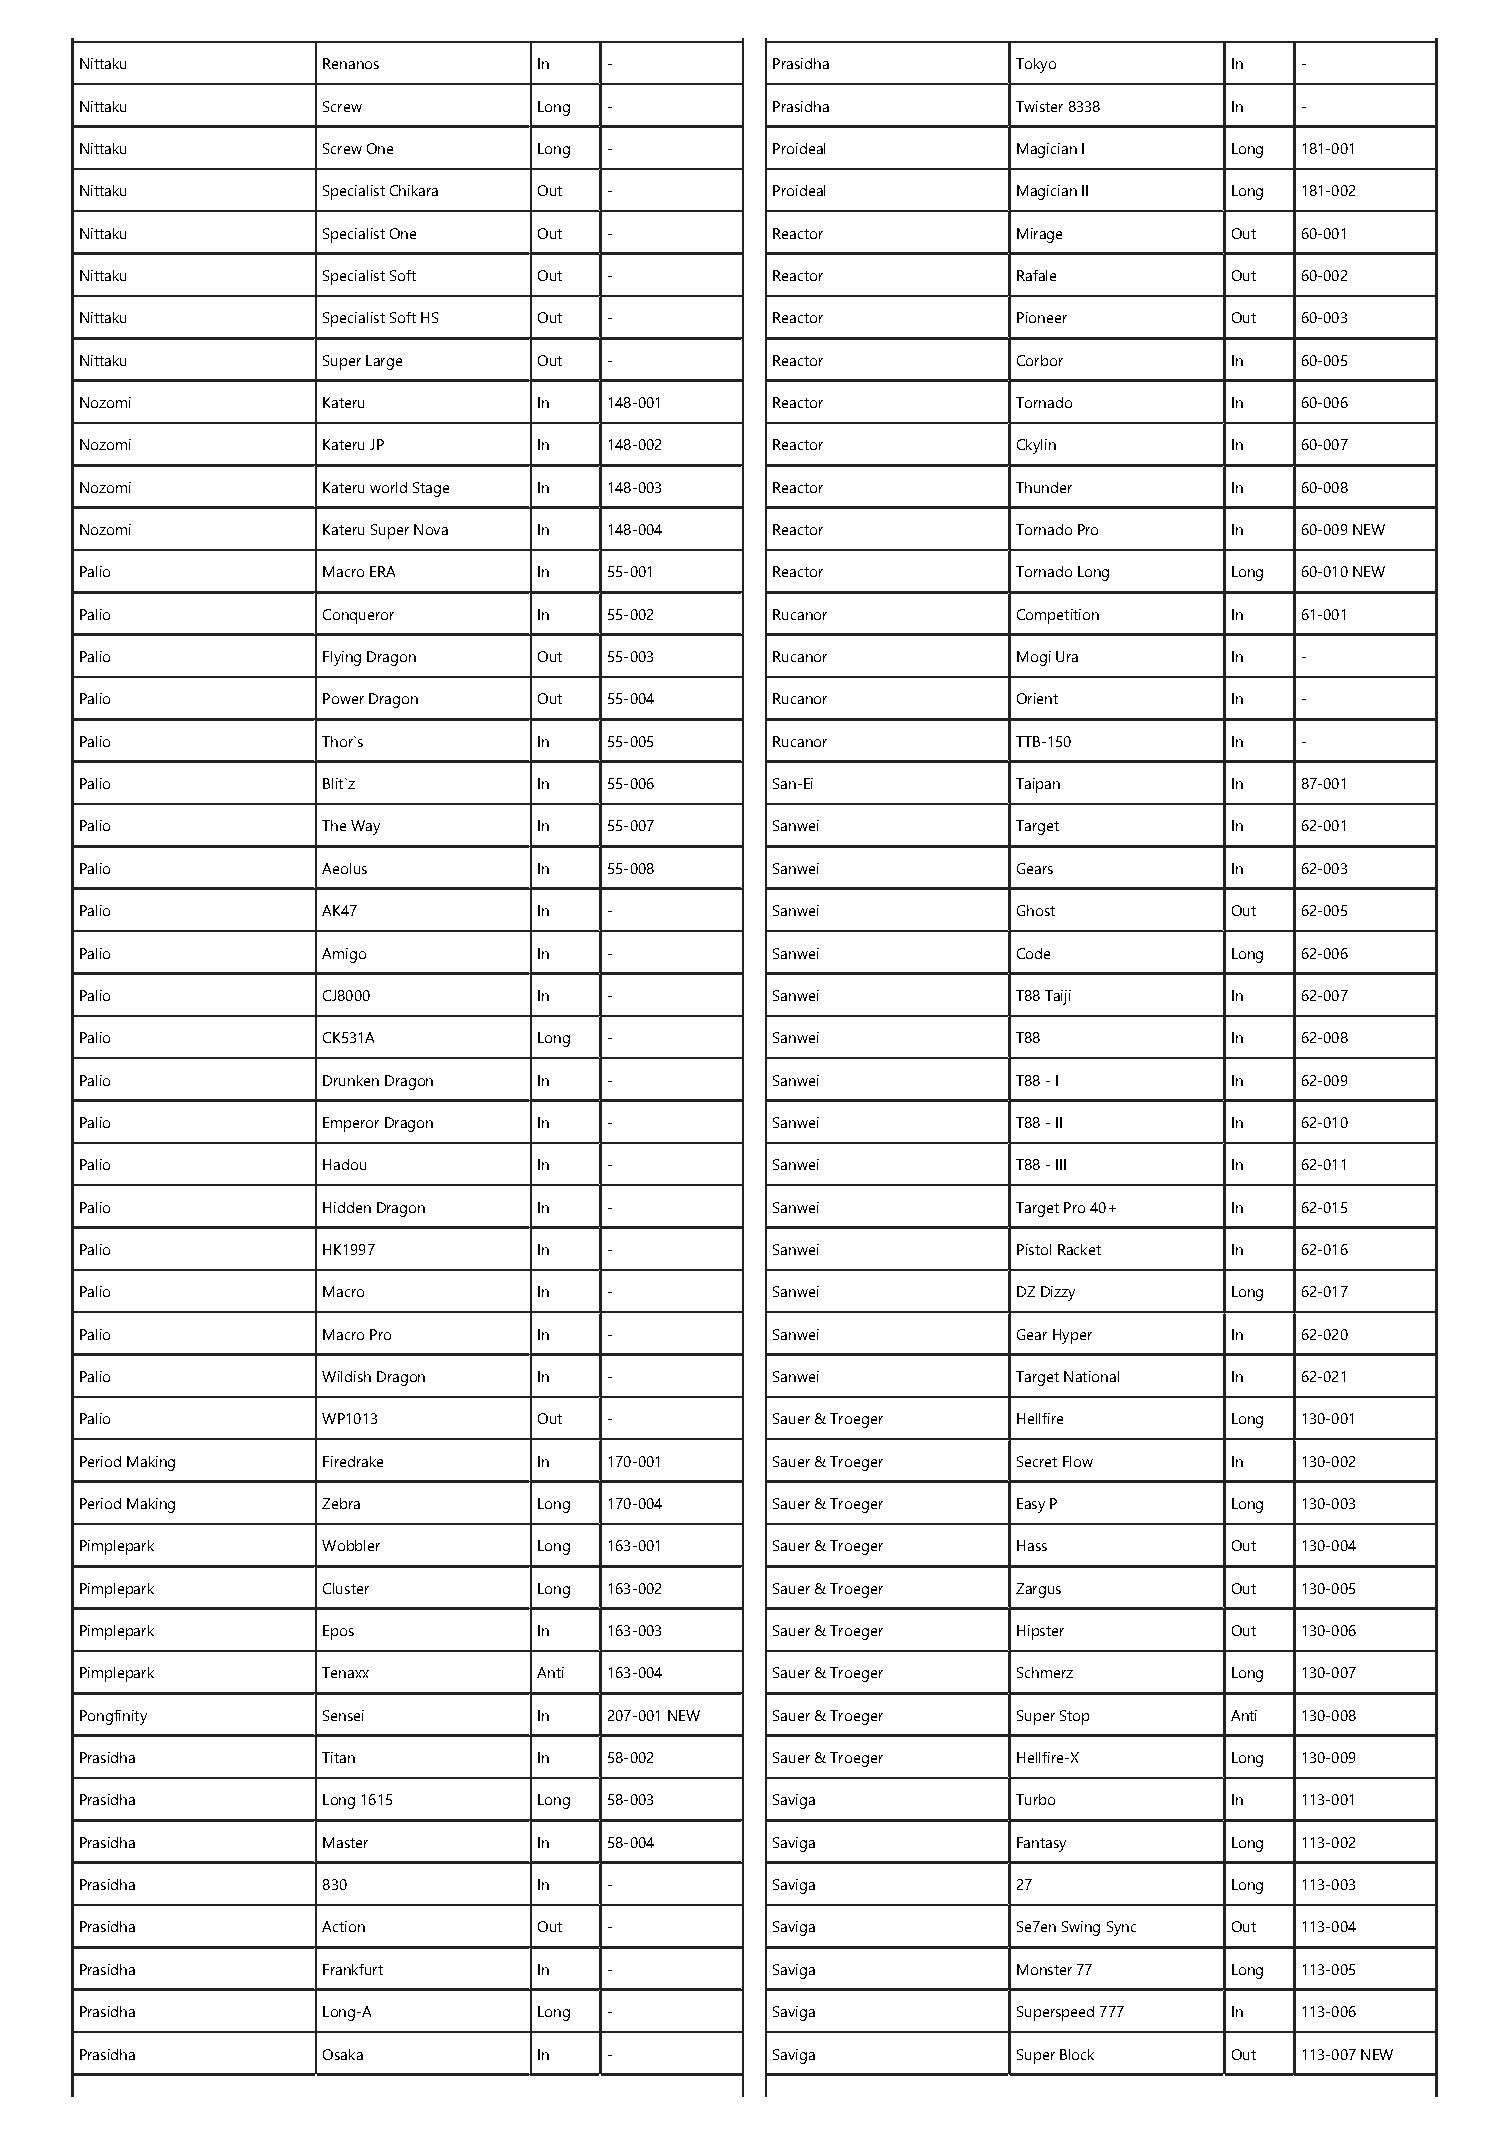 The image size is (1509, 2135). I want to click on Tokyo, so click(1036, 65).
